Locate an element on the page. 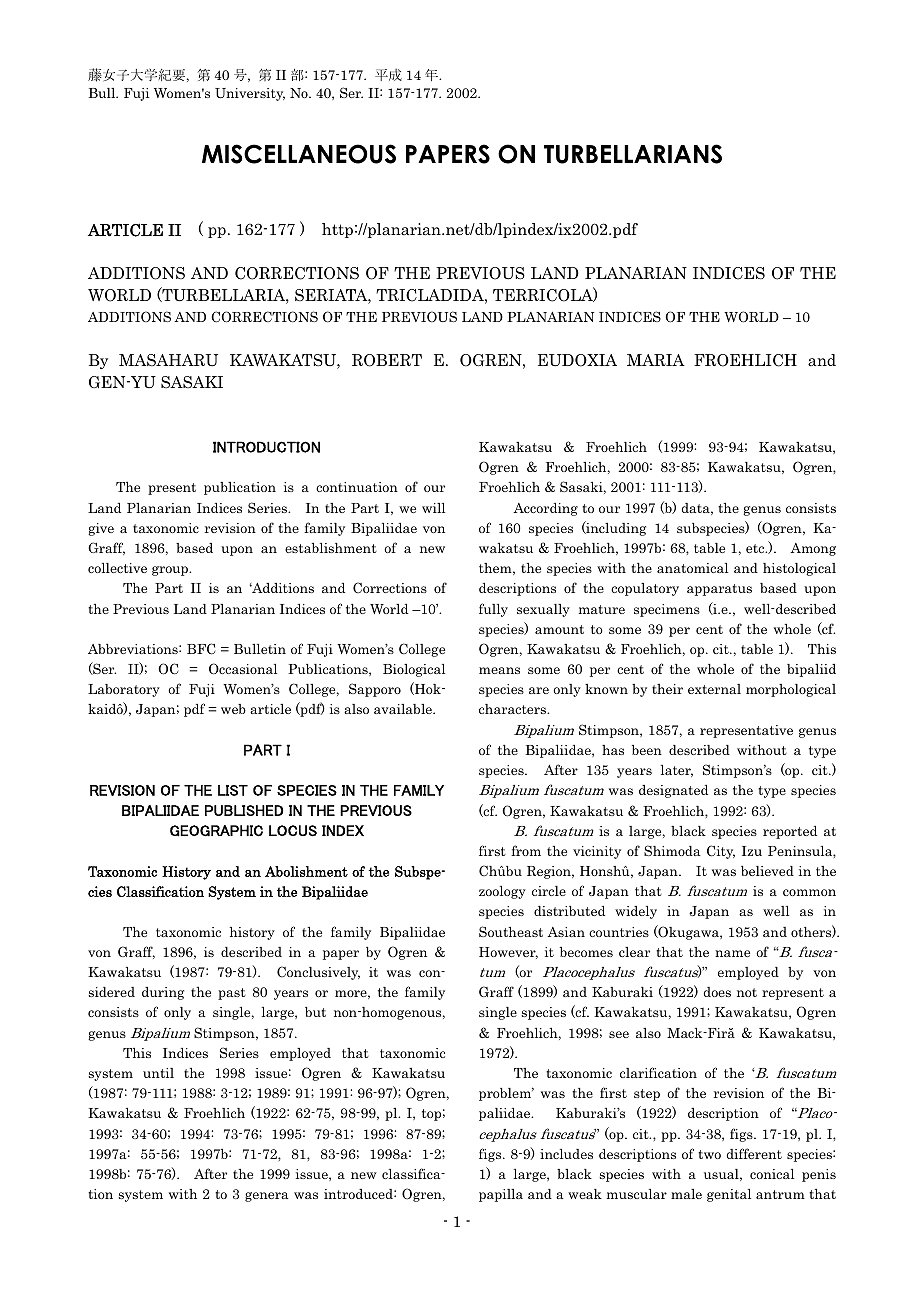  ROBERT is located at coordinates (387, 360).
